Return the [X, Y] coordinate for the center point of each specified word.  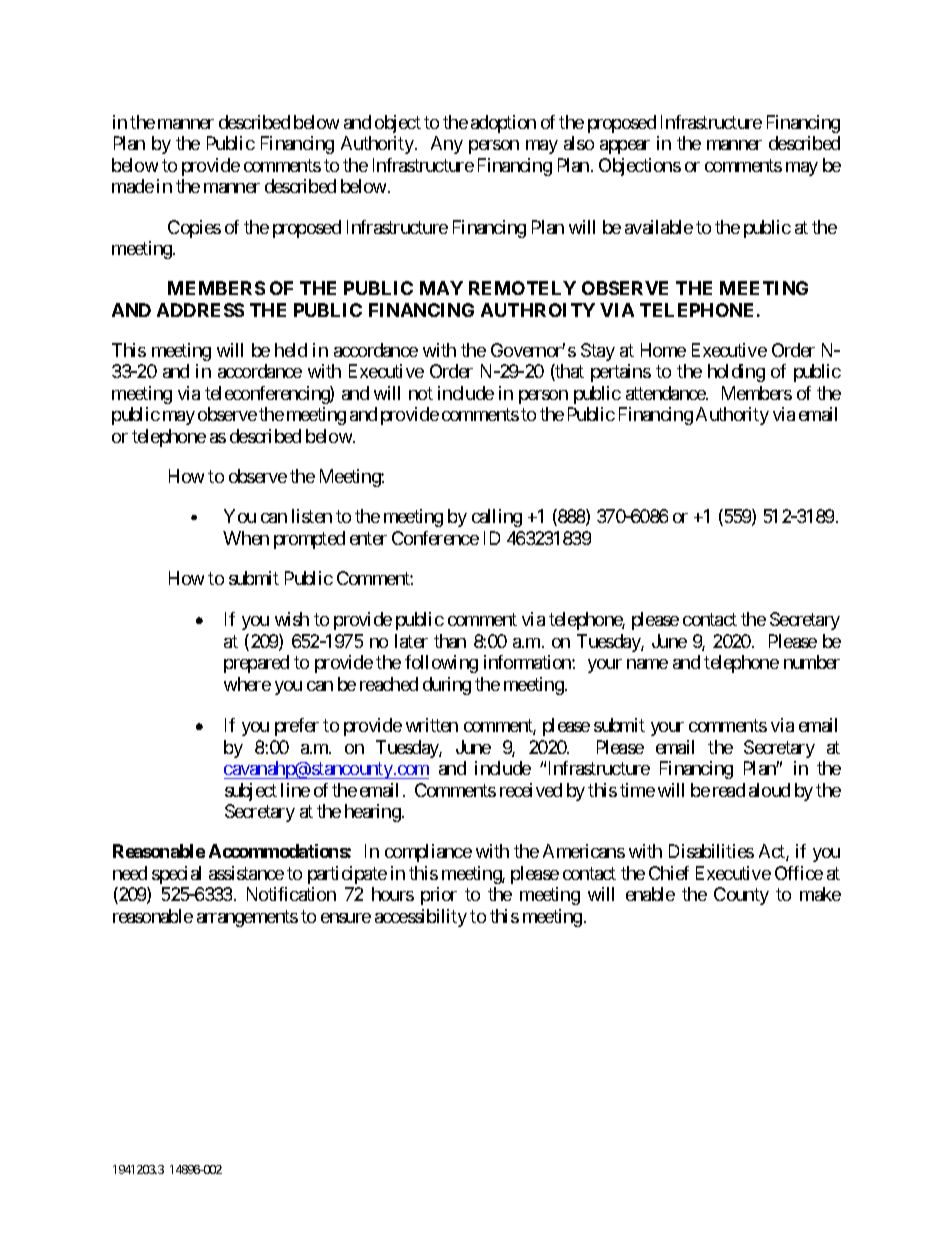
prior [439, 896]
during [447, 686]
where [247, 684]
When [246, 538]
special [176, 875]
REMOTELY [522, 288]
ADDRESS [200, 310]
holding [736, 373]
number [812, 662]
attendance [666, 393]
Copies [194, 229]
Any [447, 145]
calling [497, 518]
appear [625, 147]
